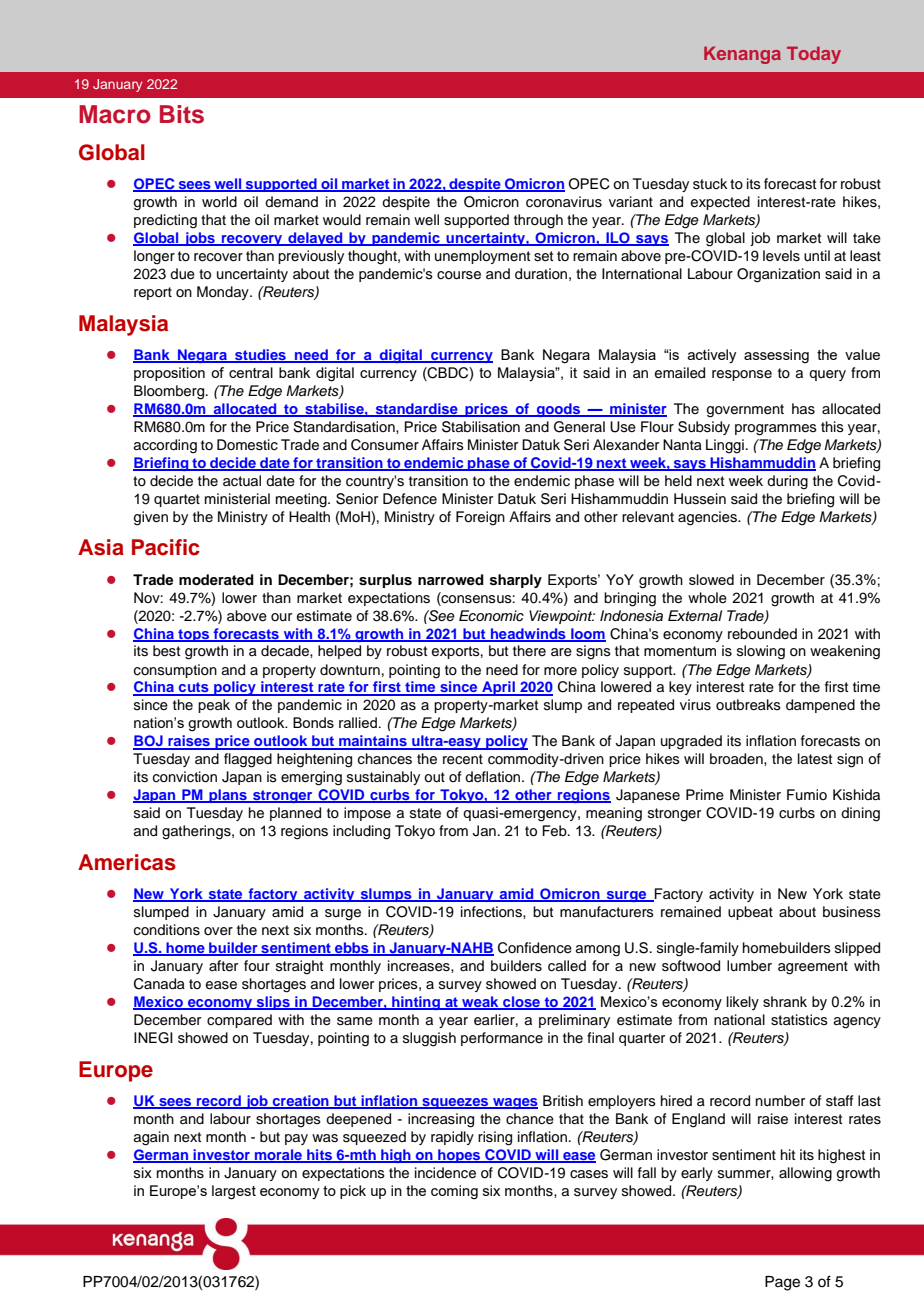 This document has width=924, height=1308. Describe the element at coordinates (538, 221) in the document. I see `through` at that location.
